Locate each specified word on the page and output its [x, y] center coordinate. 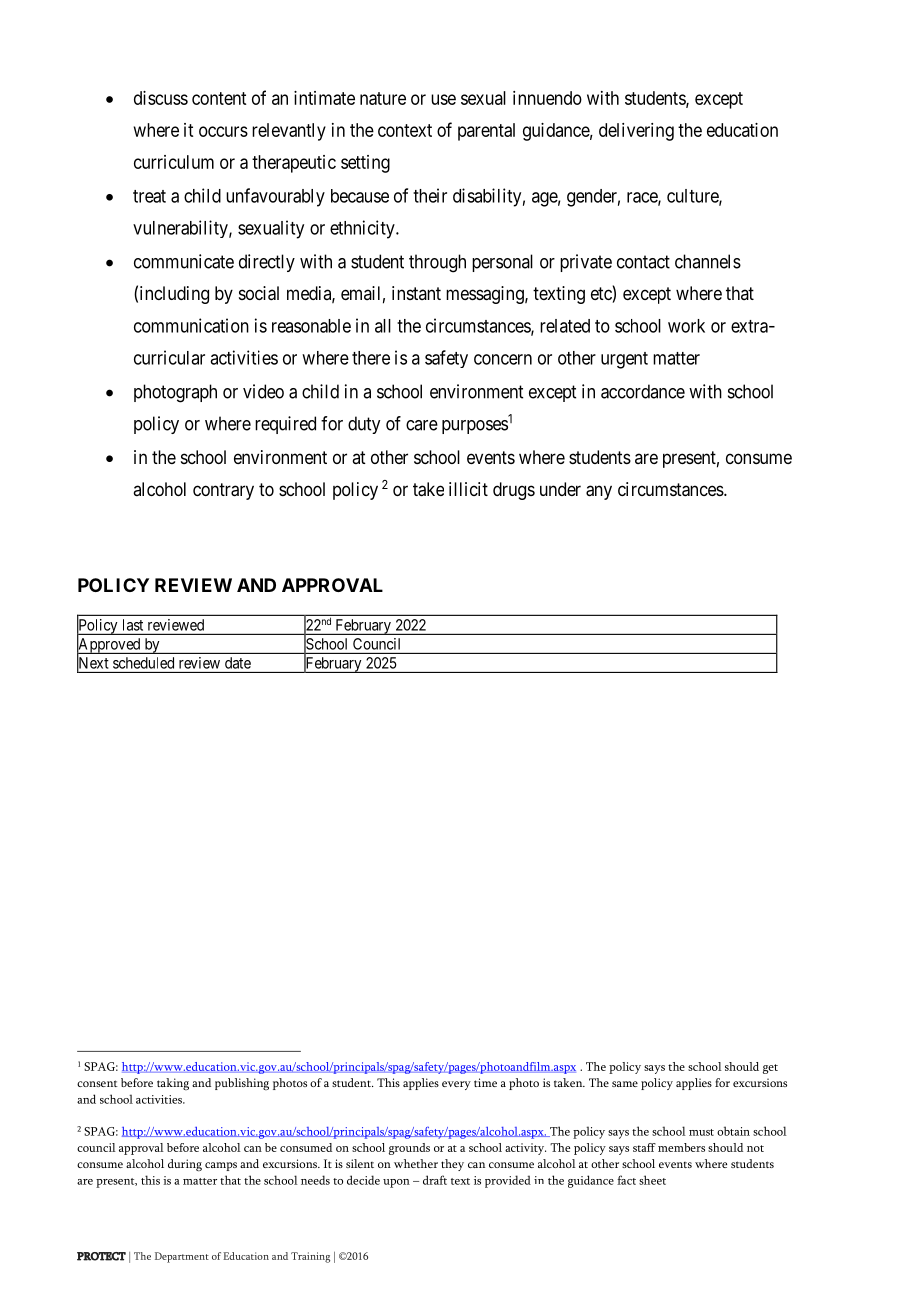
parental [486, 132]
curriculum [174, 162]
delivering [636, 132]
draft [435, 1180]
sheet [652, 1180]
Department [182, 1257]
